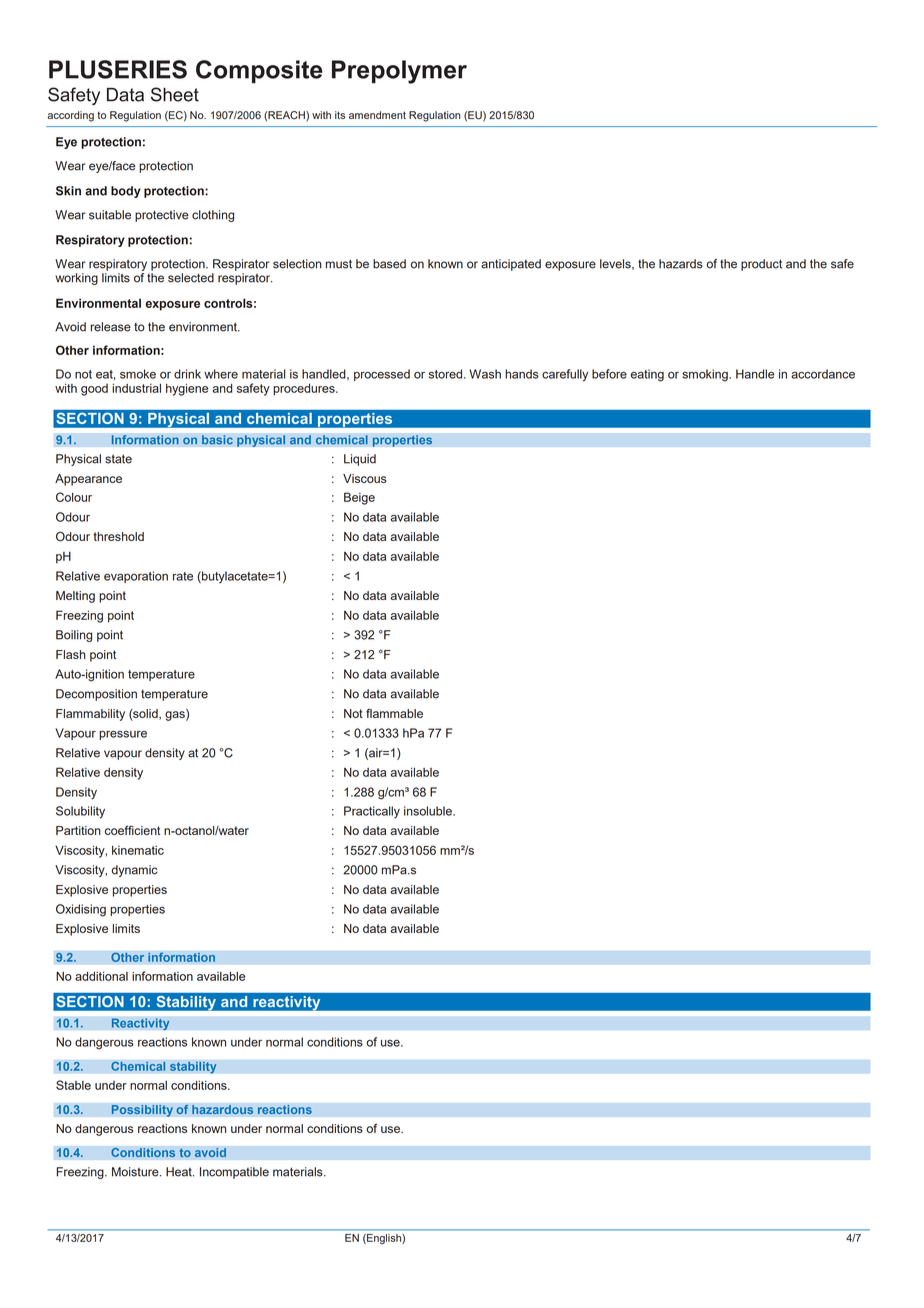 This image has height=1308, width=924. I want to click on Sheet, so click(175, 94).
